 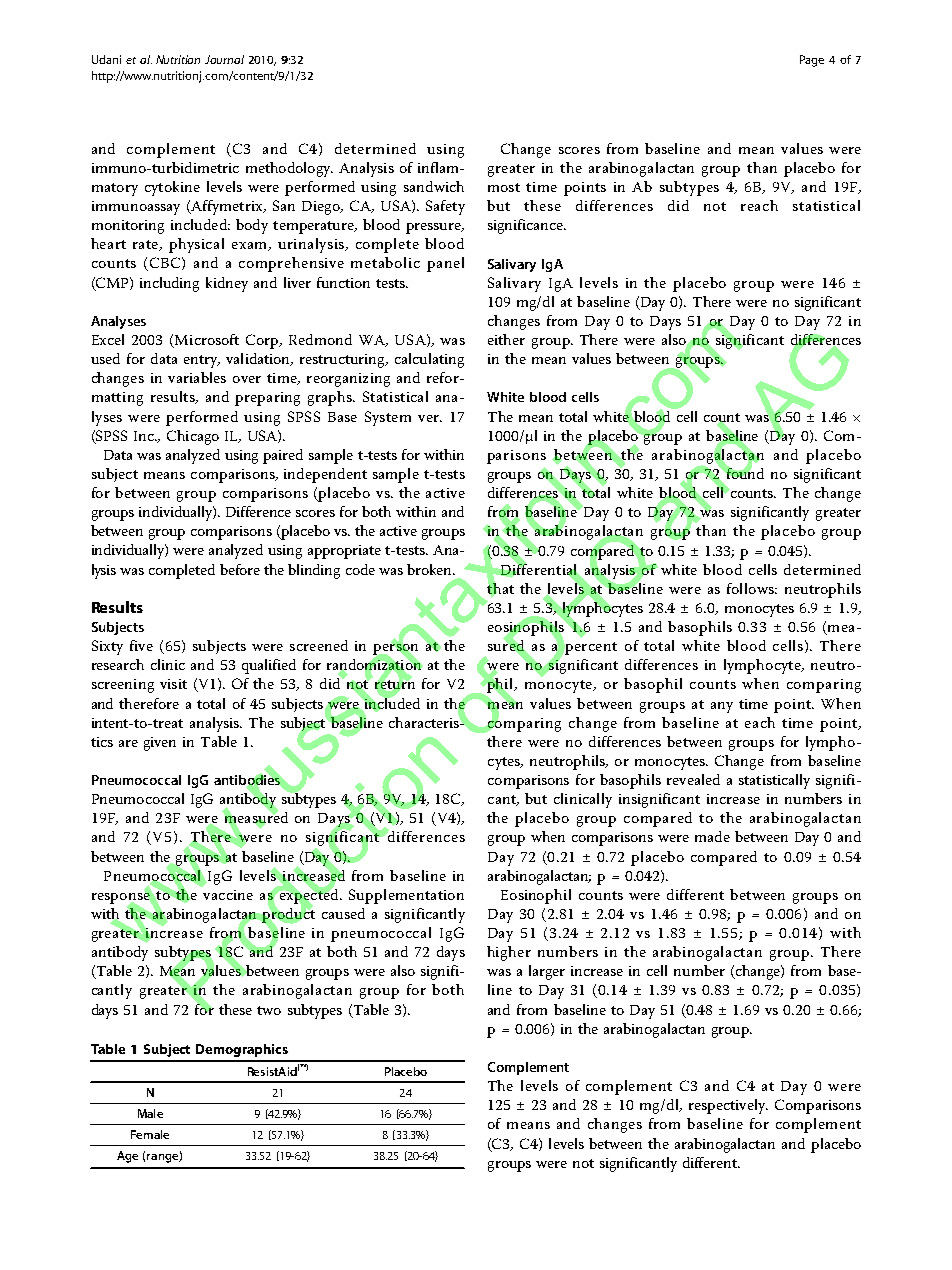 What do you see at coordinates (722, 707) in the page?
I see `any` at bounding box center [722, 707].
